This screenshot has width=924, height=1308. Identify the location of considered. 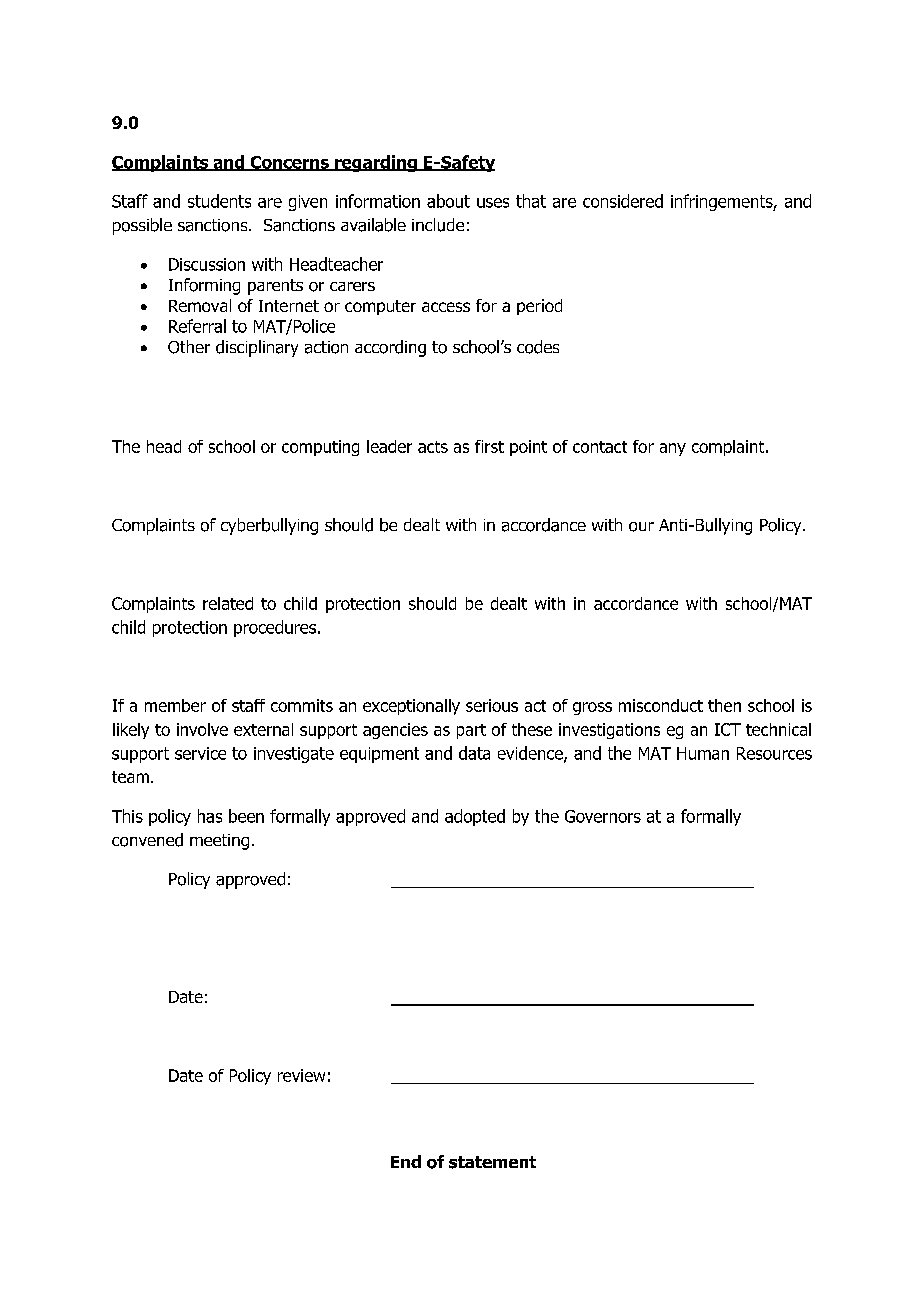
(623, 201).
